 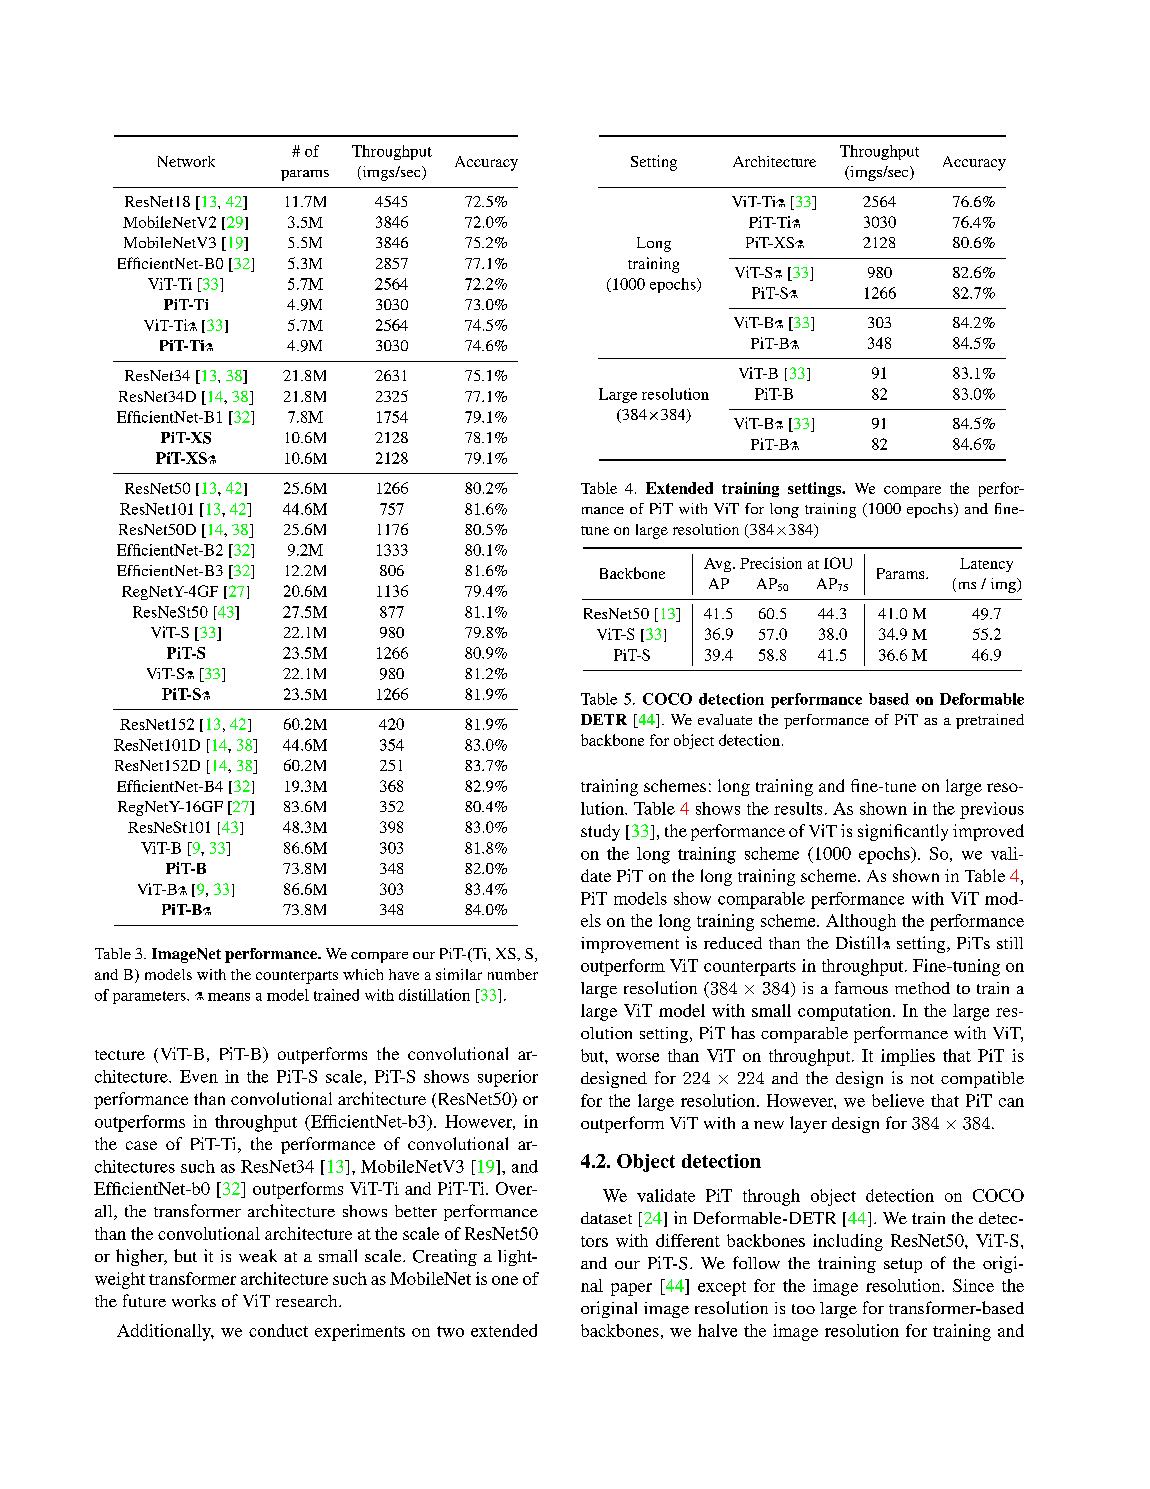 What do you see at coordinates (719, 565) in the document?
I see `Avg` at bounding box center [719, 565].
